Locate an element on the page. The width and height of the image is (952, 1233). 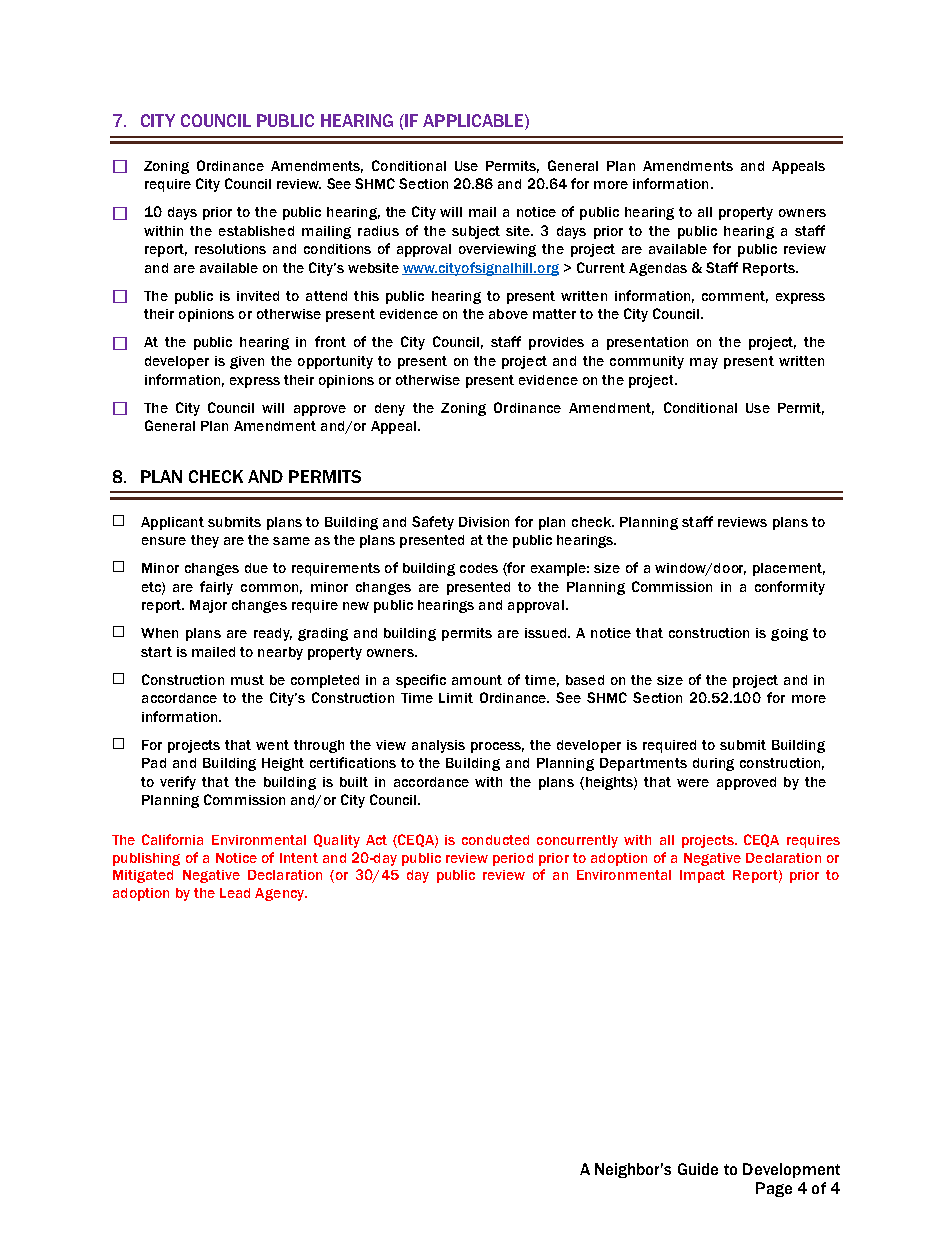
Agendas is located at coordinates (658, 269).
